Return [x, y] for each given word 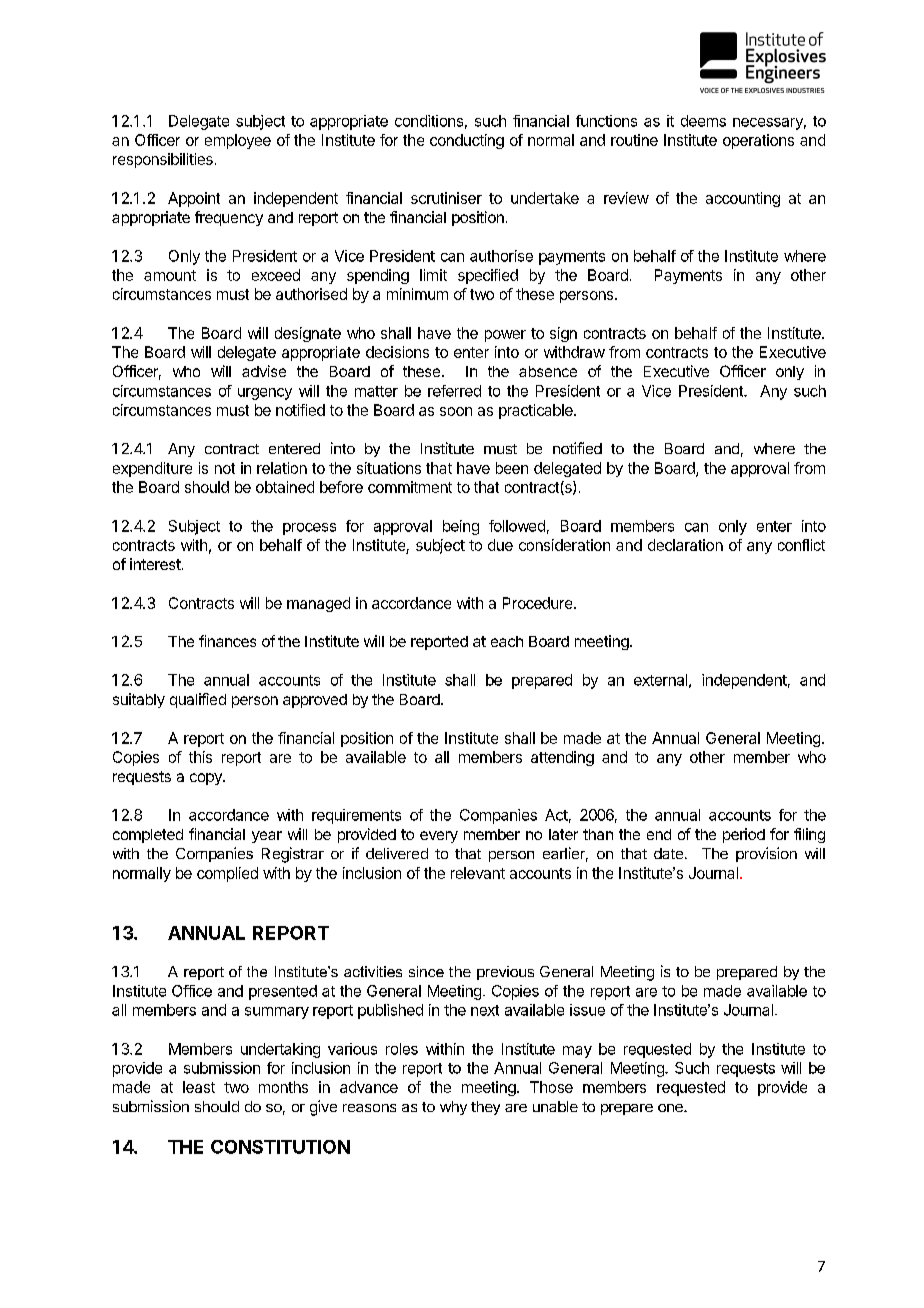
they [485, 1108]
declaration [685, 545]
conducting [467, 141]
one [671, 1108]
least [199, 1087]
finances [227, 641]
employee [238, 141]
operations [758, 141]
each [507, 641]
